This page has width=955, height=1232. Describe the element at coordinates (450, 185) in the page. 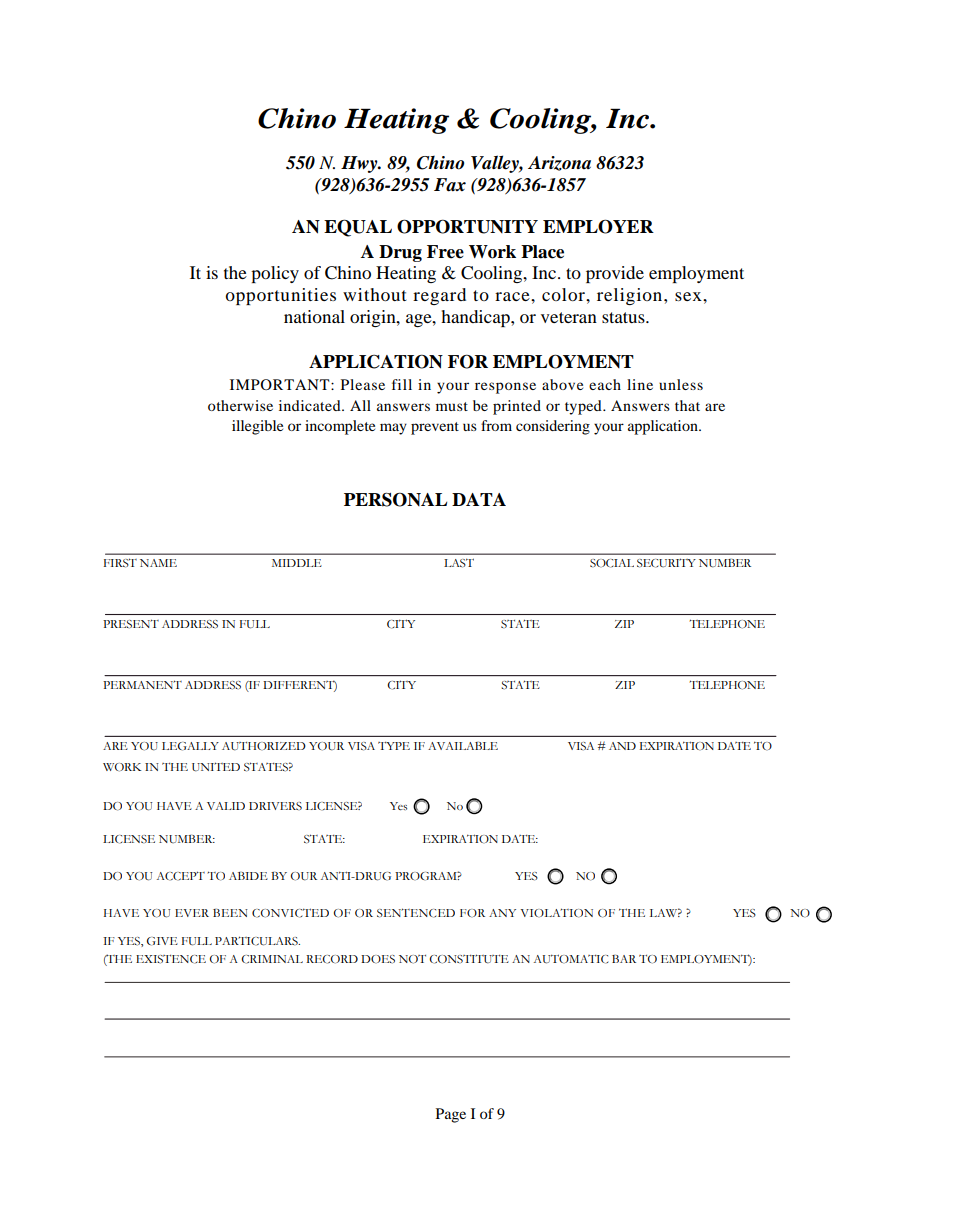

I see `Fax` at that location.
